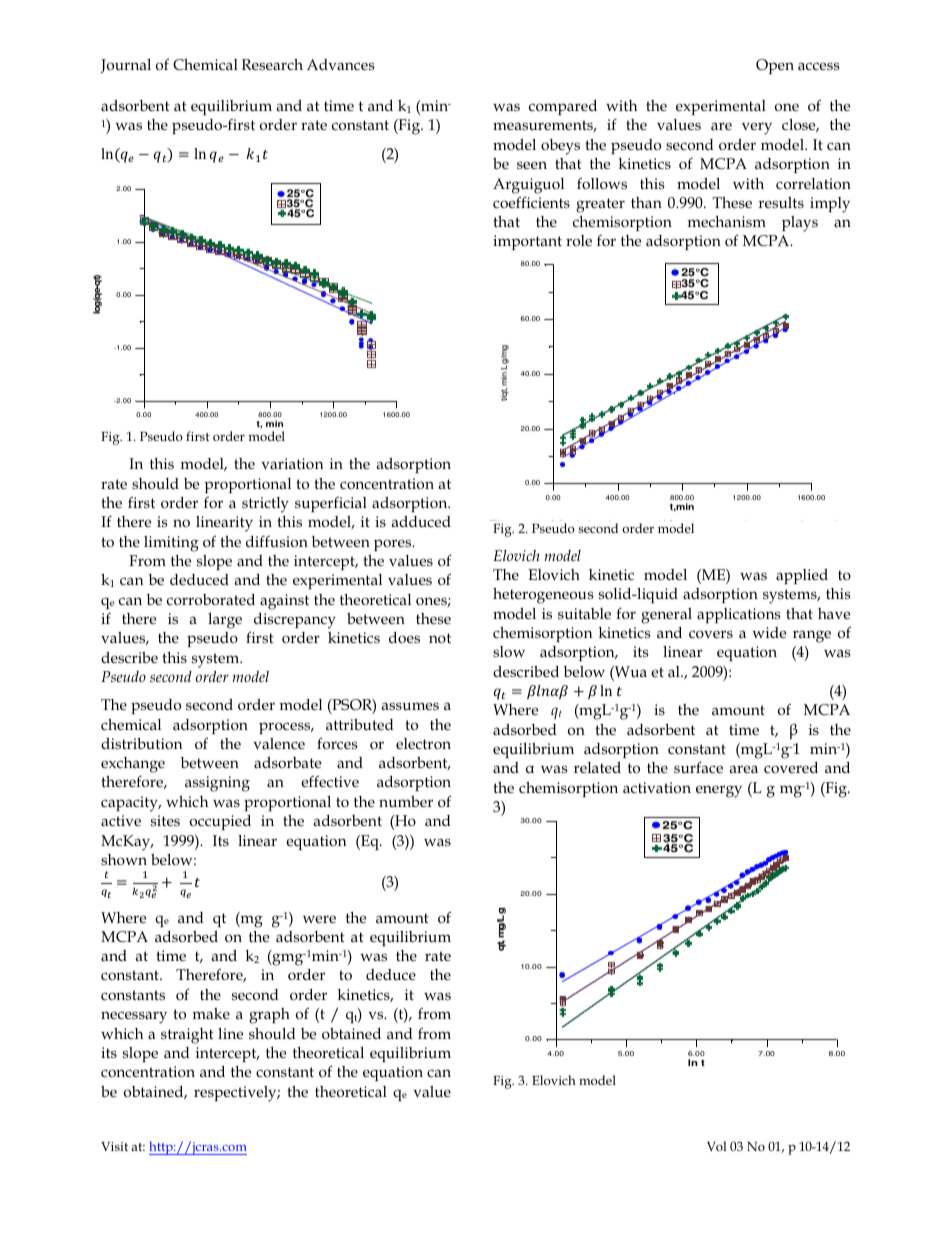  What do you see at coordinates (527, 242) in the screenshot?
I see `important` at bounding box center [527, 242].
